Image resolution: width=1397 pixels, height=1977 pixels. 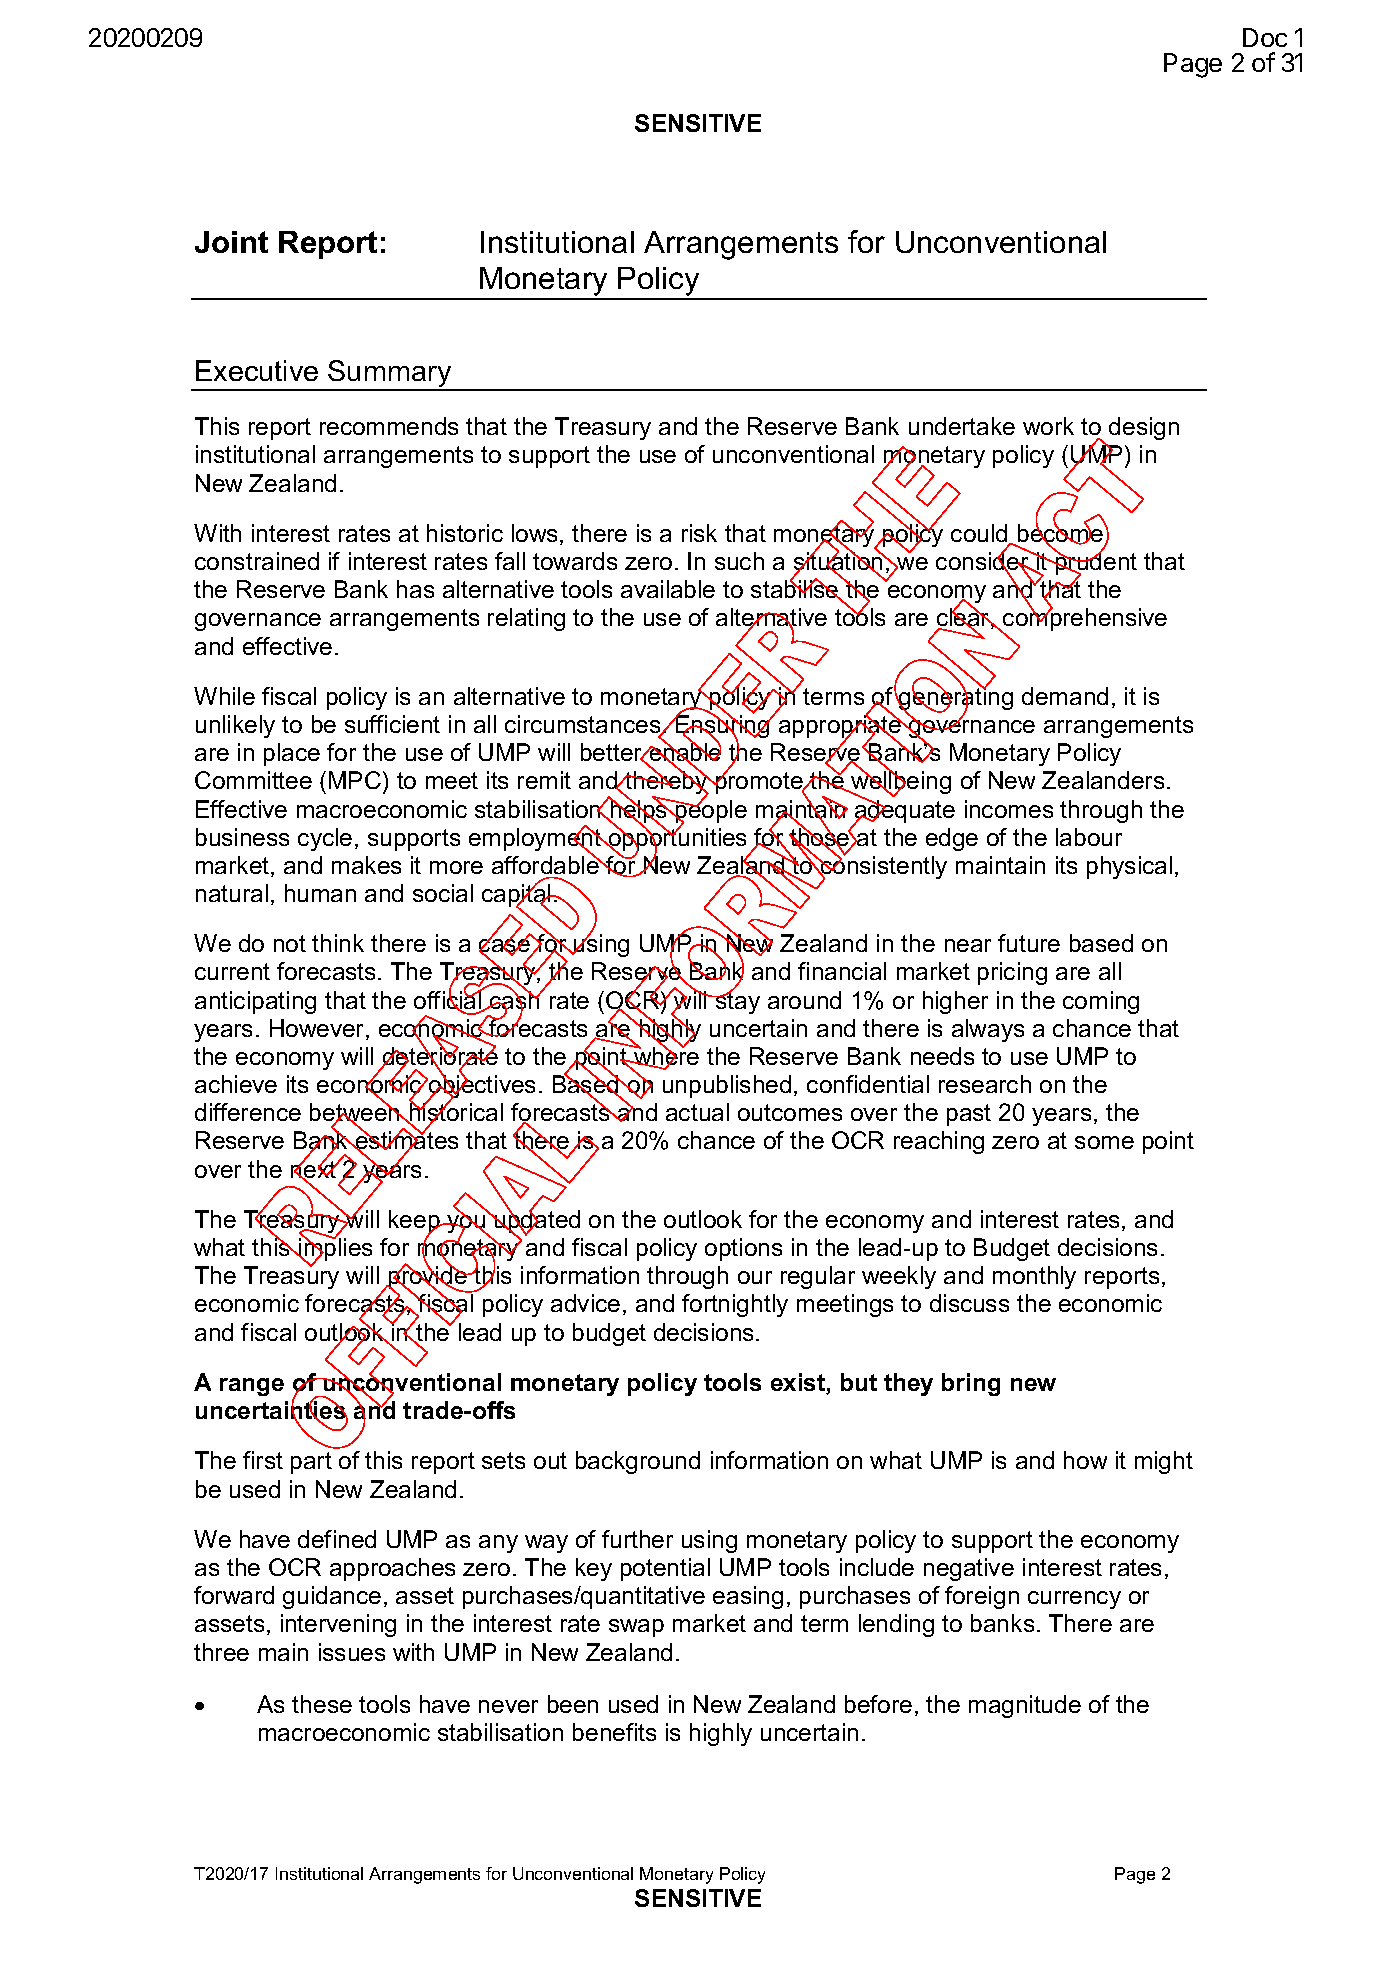 I want to click on human, so click(x=320, y=893).
